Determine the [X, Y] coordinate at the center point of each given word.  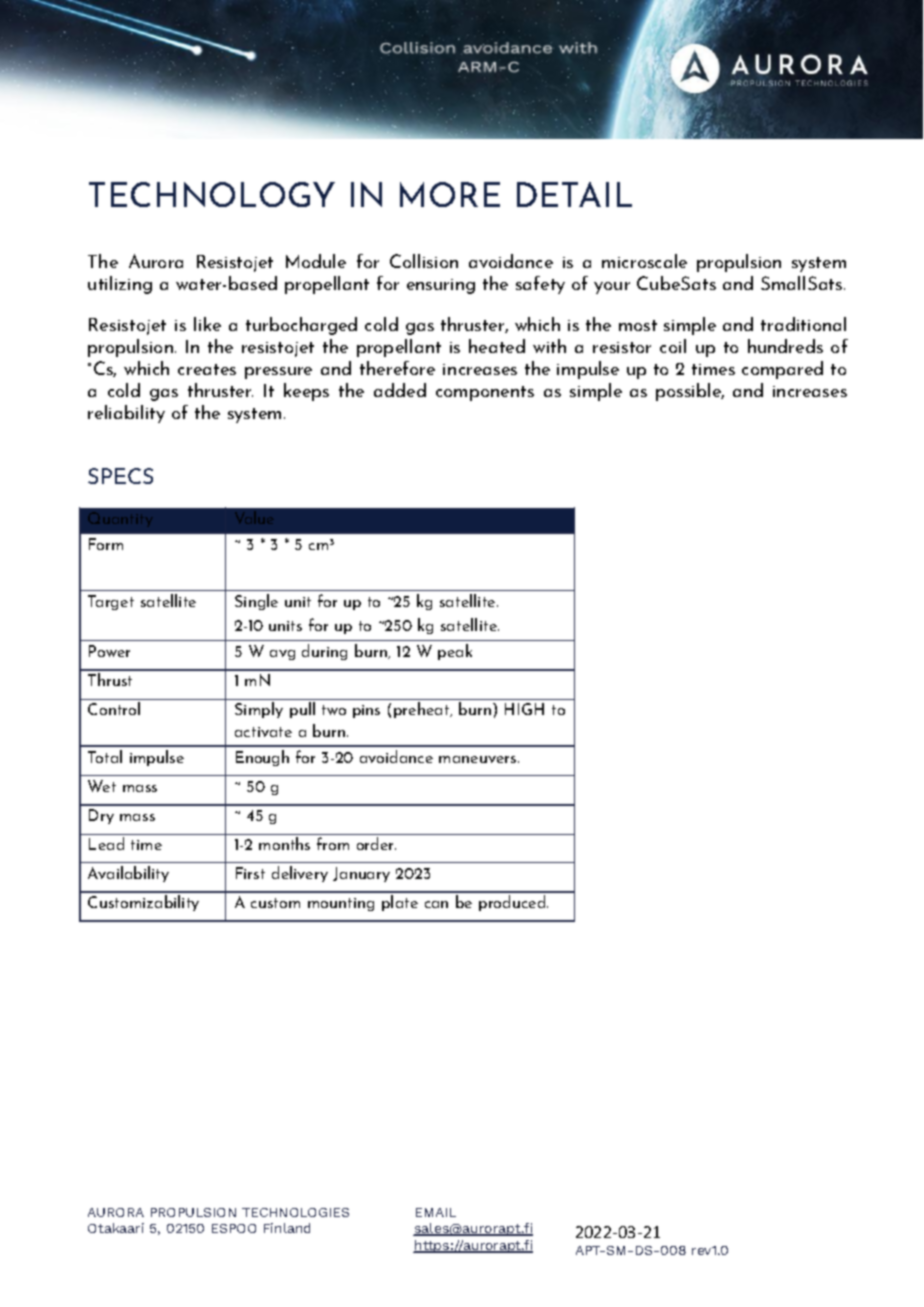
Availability [128, 874]
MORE [450, 194]
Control [114, 708]
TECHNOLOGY [212, 194]
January [361, 874]
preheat [423, 710]
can [436, 904]
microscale [644, 261]
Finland [287, 1228]
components [485, 393]
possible [690, 392]
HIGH [524, 709]
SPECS [120, 476]
